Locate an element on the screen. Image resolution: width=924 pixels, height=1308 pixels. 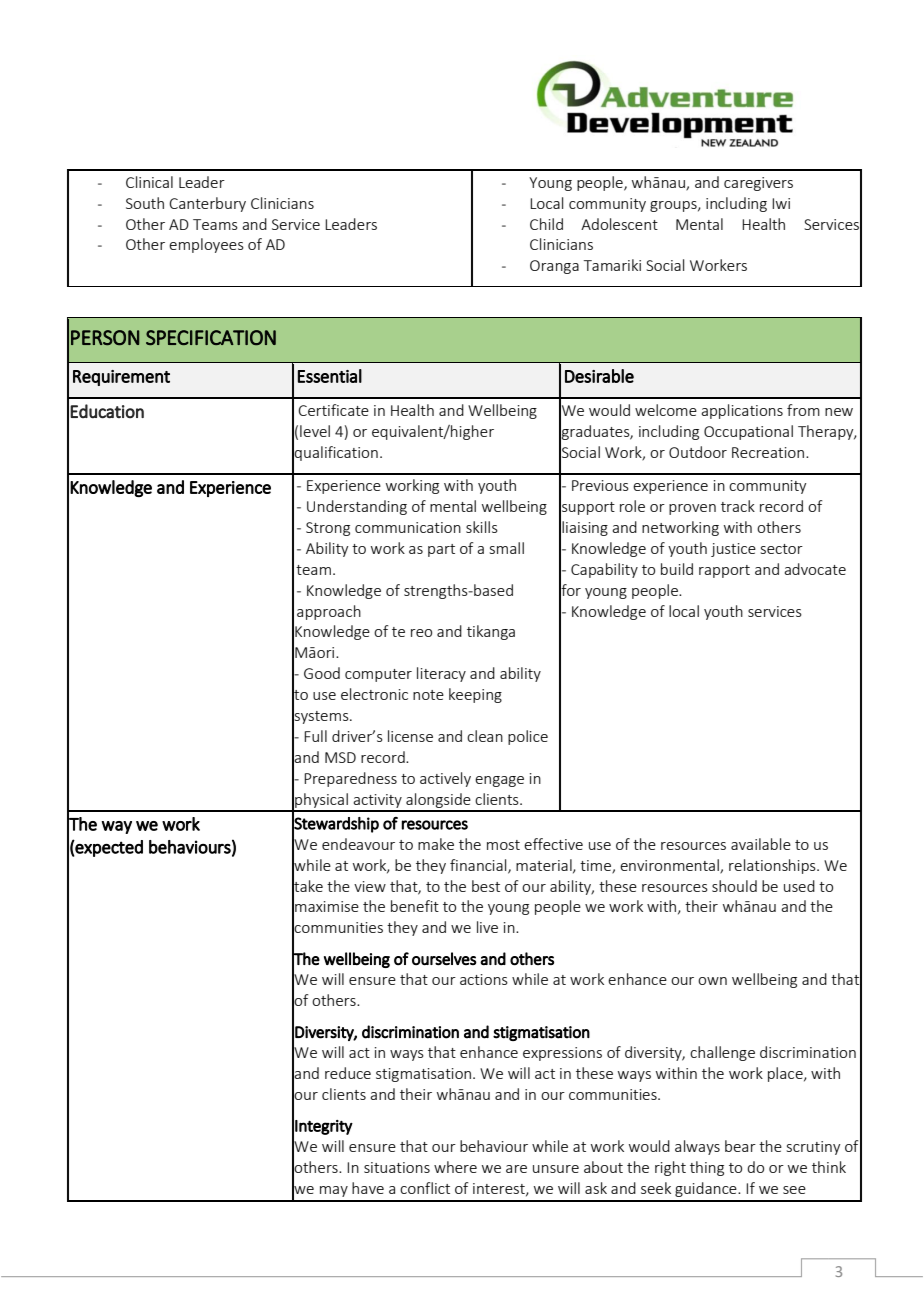
rapport is located at coordinates (724, 571).
